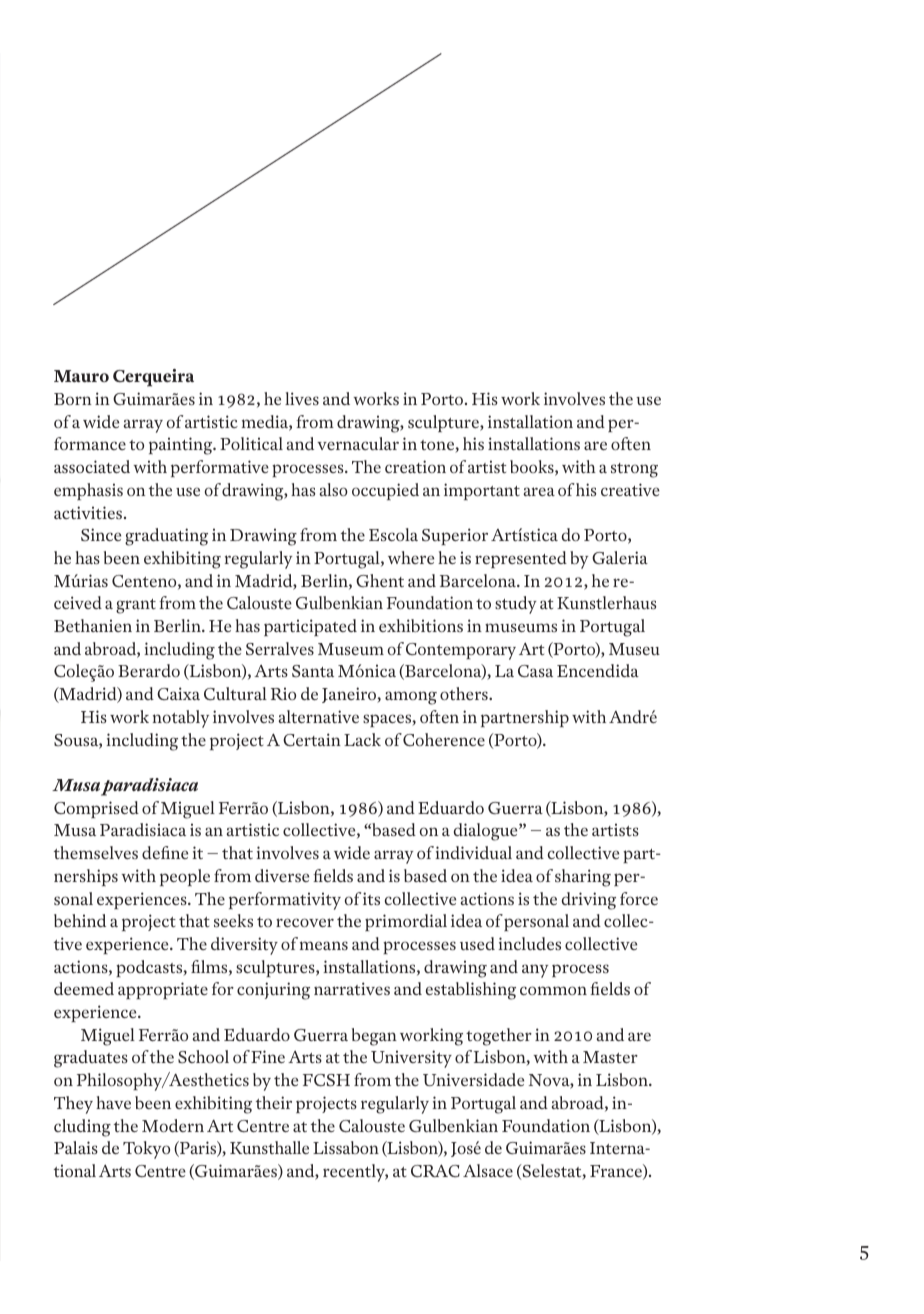  I want to click on Ghent, so click(380, 580).
